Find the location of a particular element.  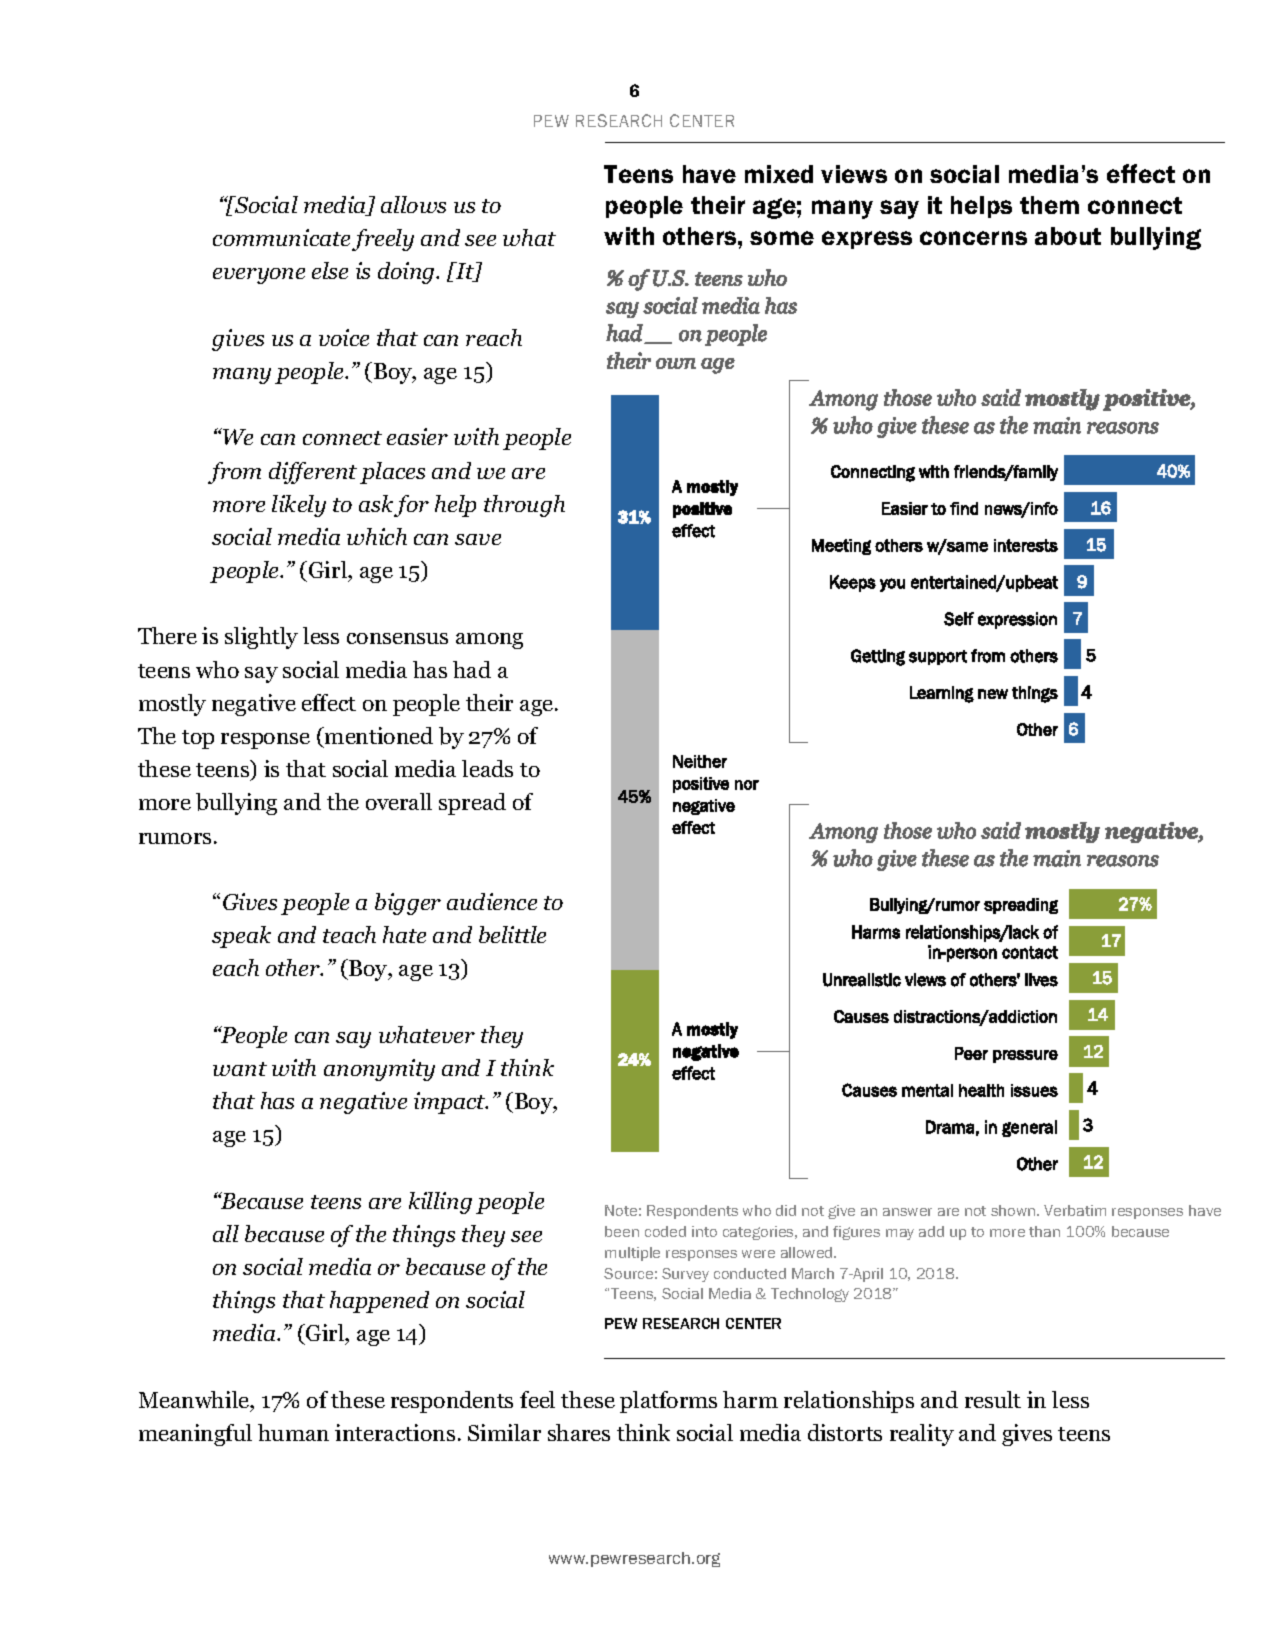

platforms is located at coordinates (668, 1402).
